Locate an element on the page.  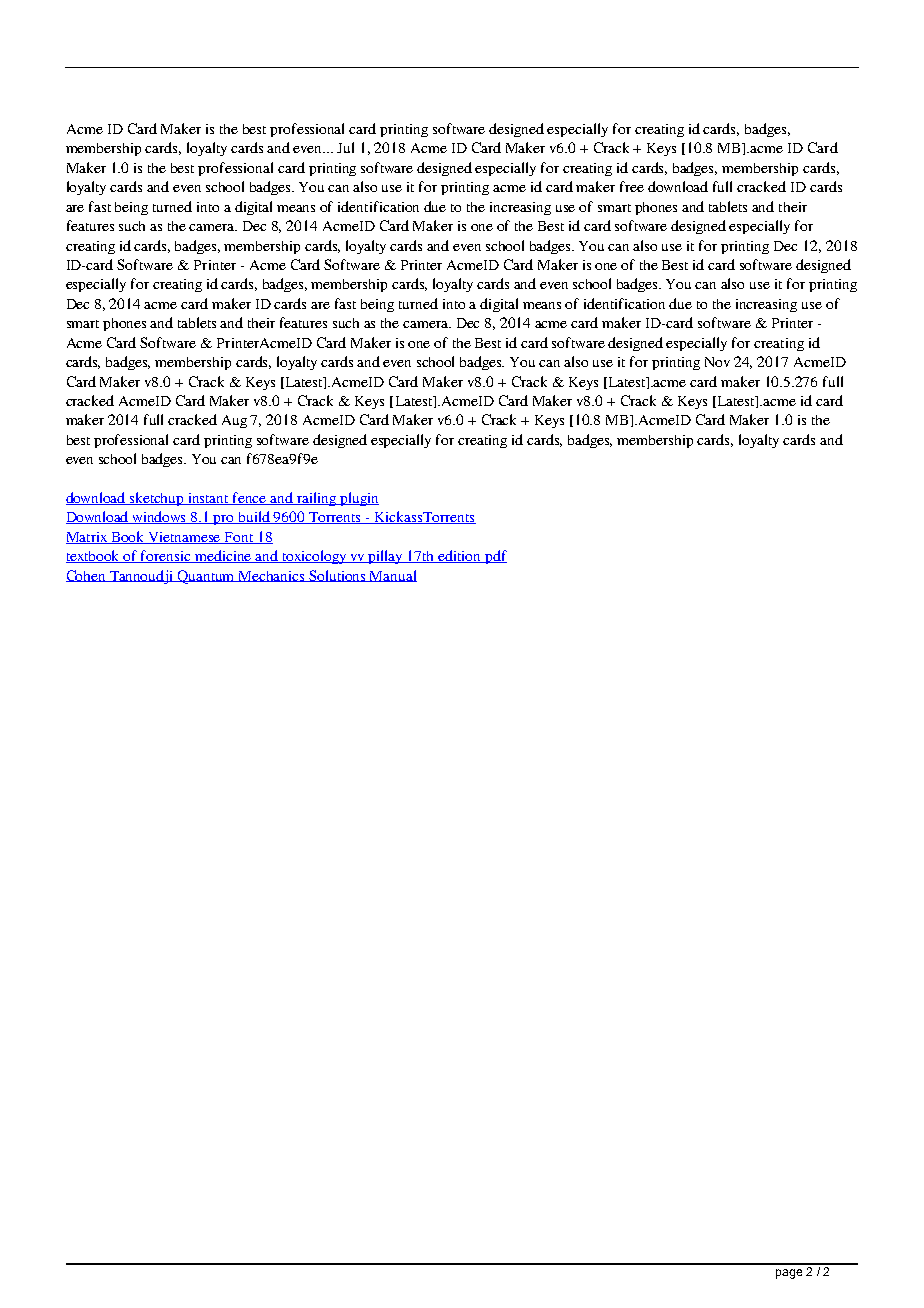
Nov is located at coordinates (717, 362).
